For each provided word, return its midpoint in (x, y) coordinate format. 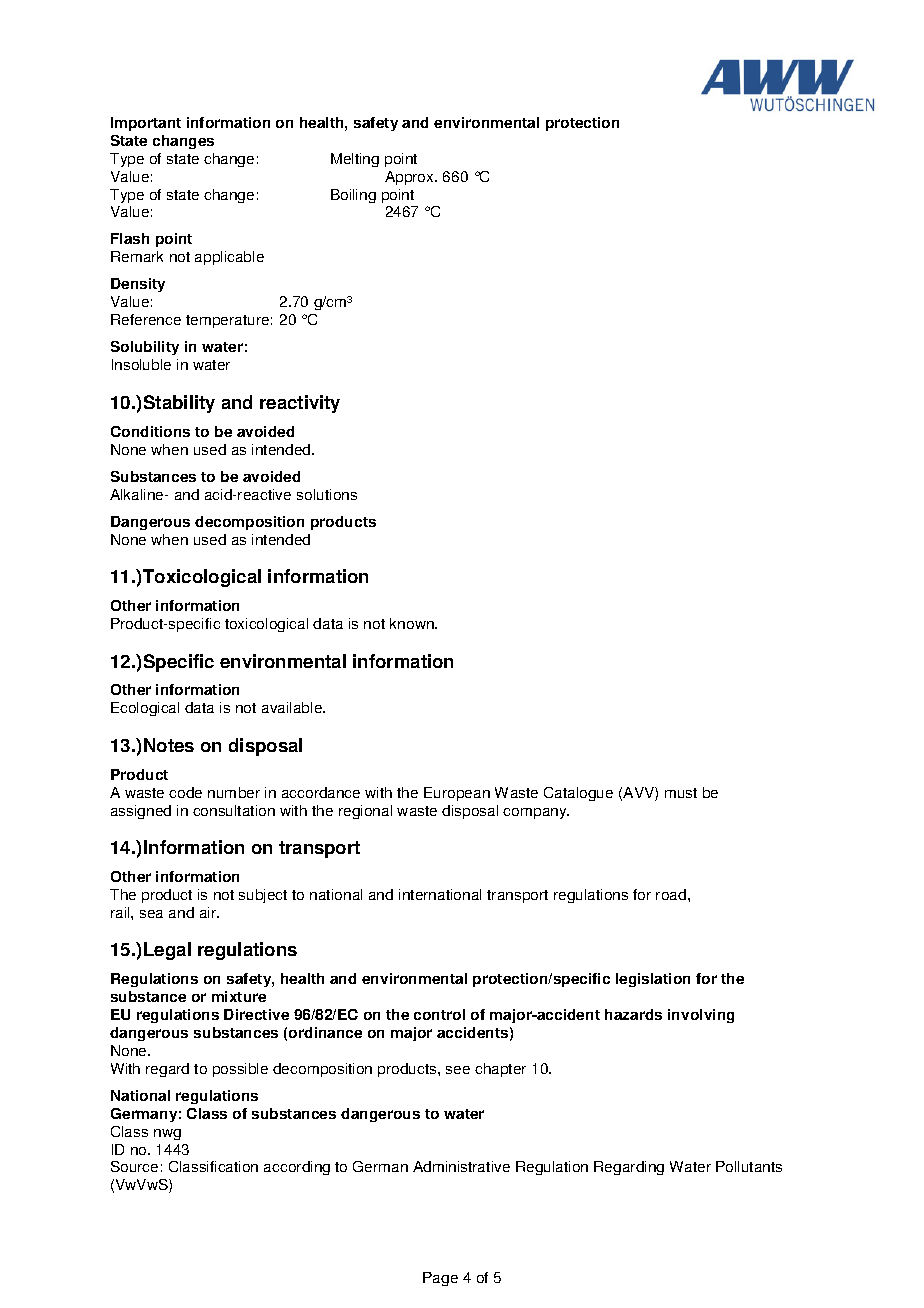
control (439, 1014)
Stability (179, 404)
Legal (167, 951)
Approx (410, 178)
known (413, 623)
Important (146, 124)
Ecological (145, 709)
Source (134, 1166)
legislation (653, 980)
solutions (327, 494)
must (681, 793)
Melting (355, 160)
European (457, 794)
